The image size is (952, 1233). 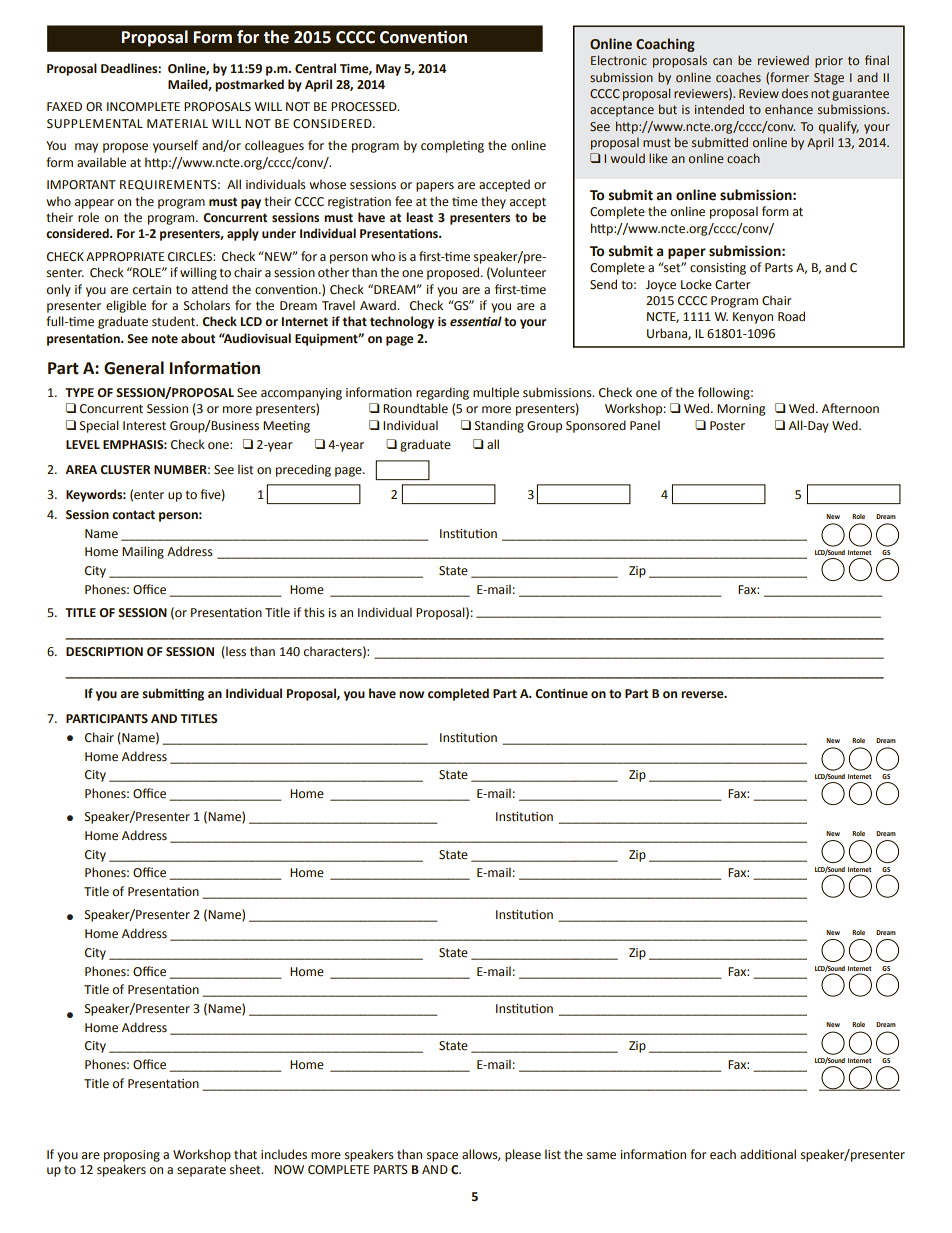 What do you see at coordinates (452, 146) in the screenshot?
I see `completing` at bounding box center [452, 146].
